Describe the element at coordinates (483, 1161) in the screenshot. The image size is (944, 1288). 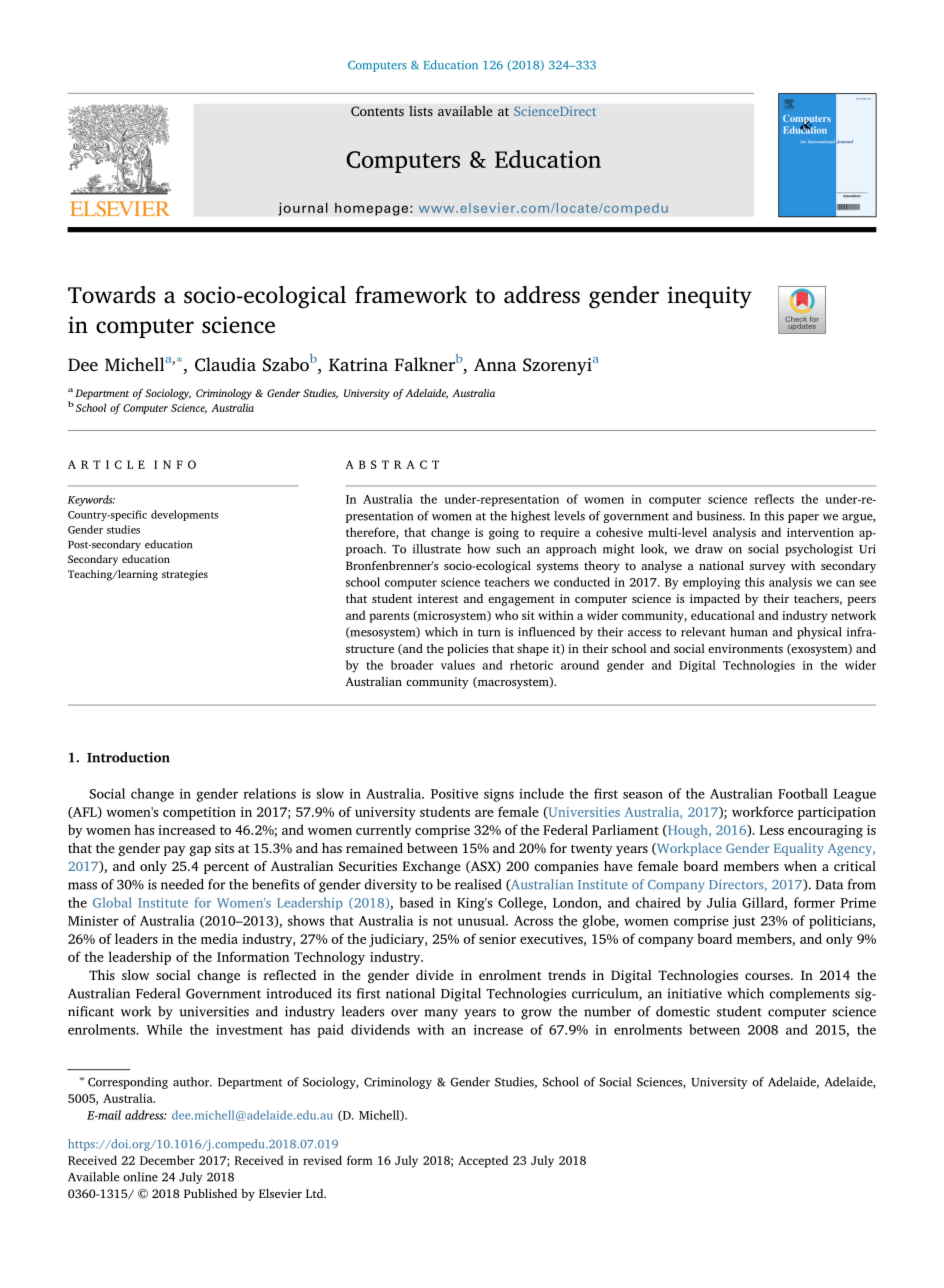
I see `Accepted` at that location.
